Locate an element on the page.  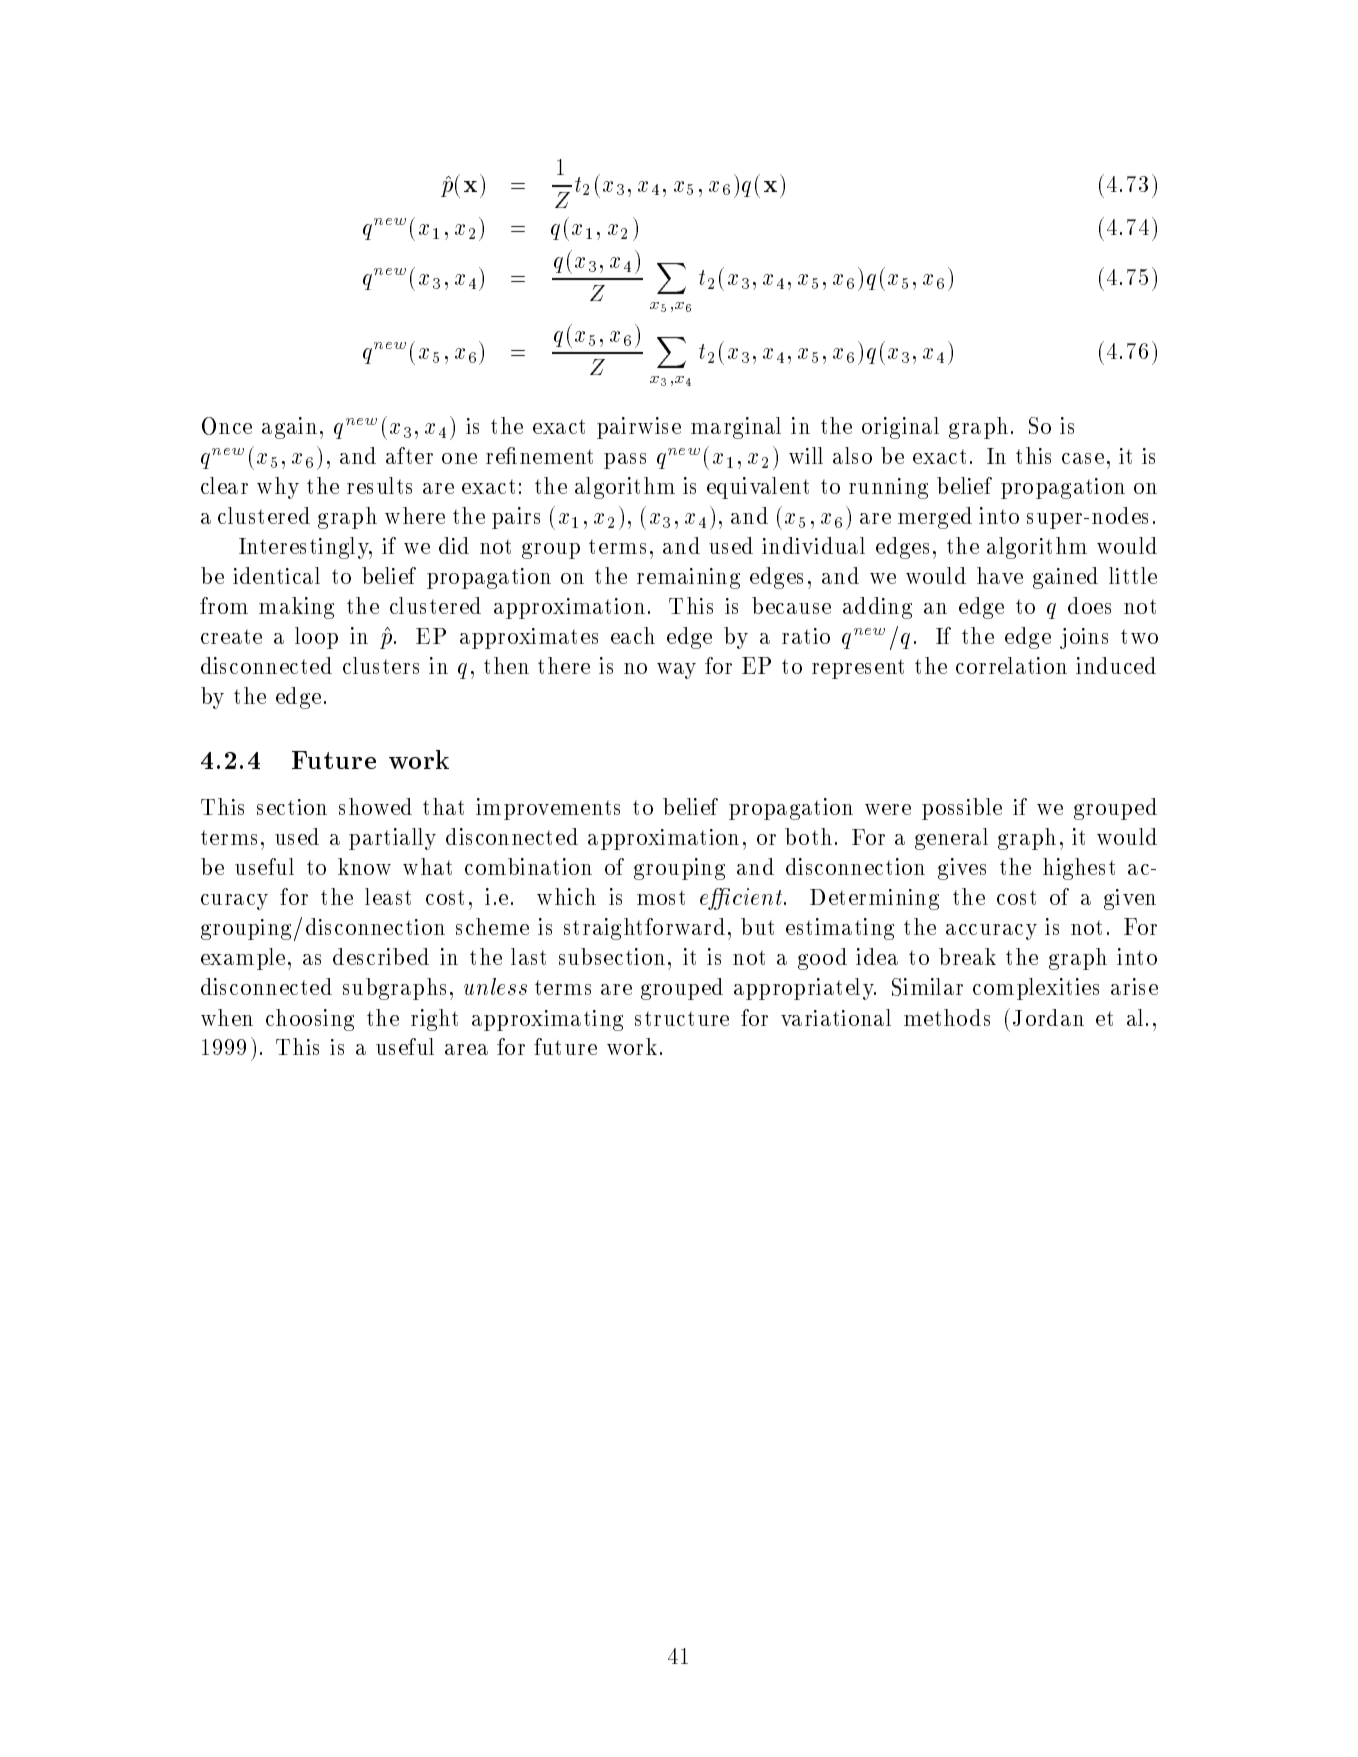
structure is located at coordinates (682, 1018).
